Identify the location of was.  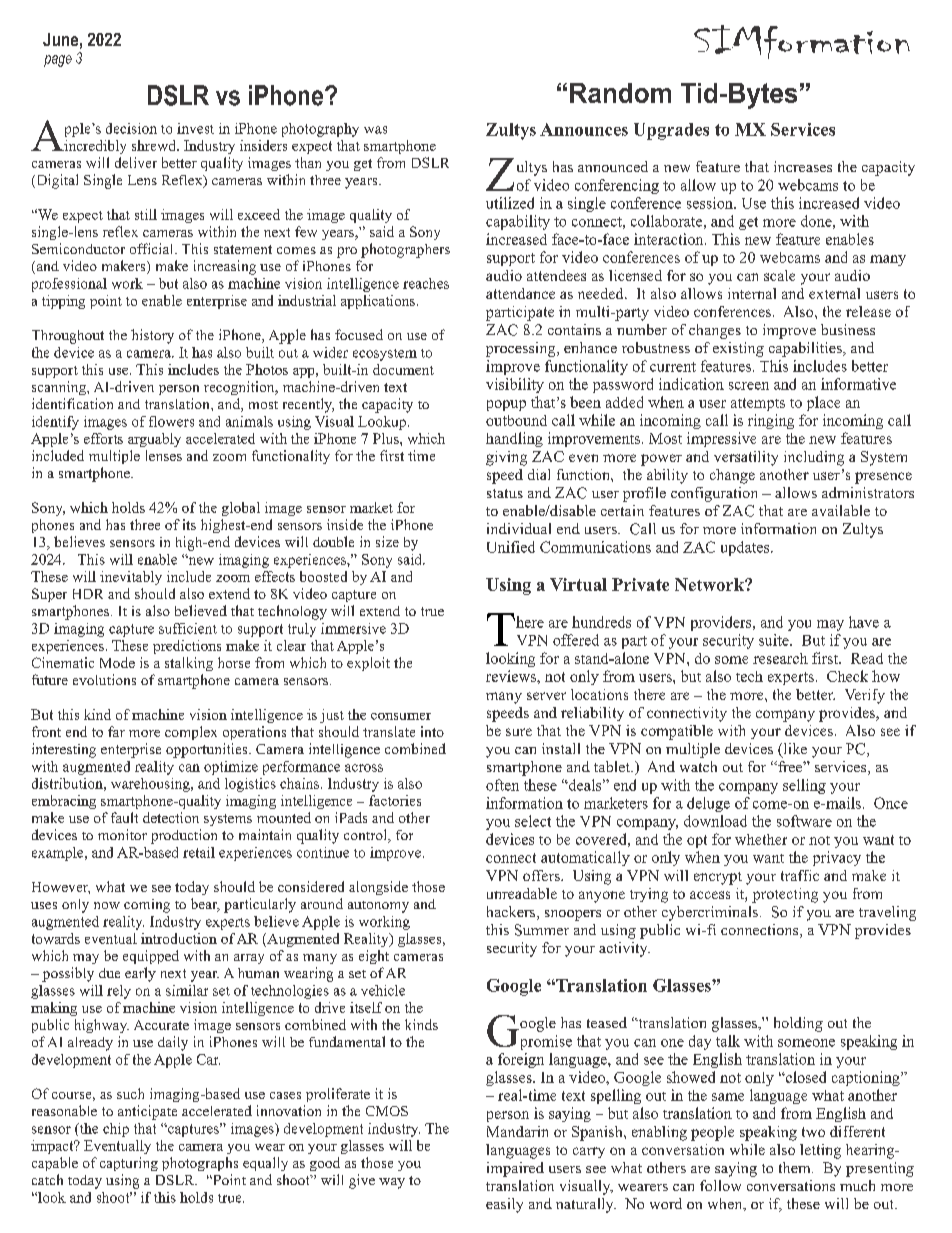
(375, 130).
